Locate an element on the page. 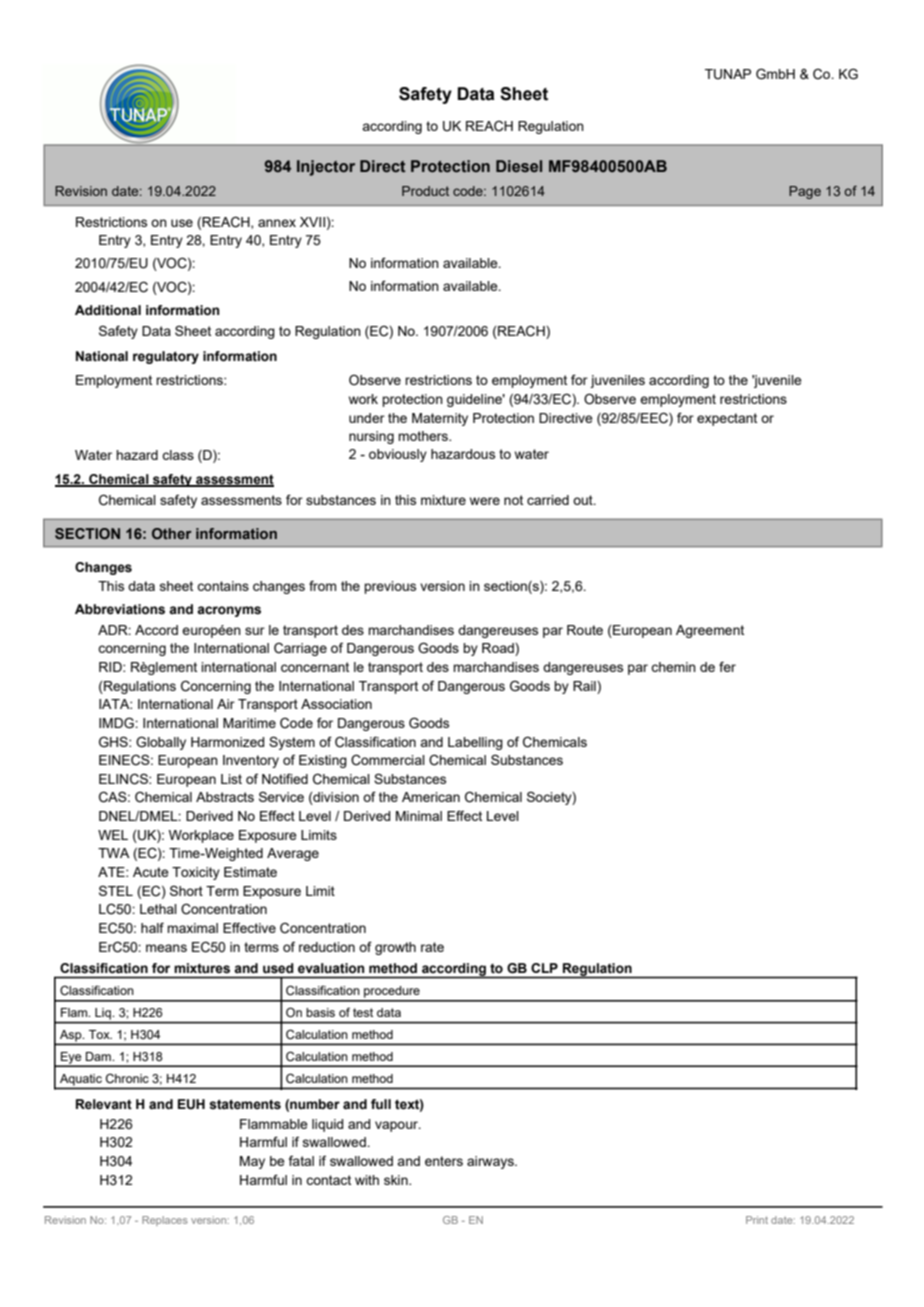  enters is located at coordinates (444, 1161).
